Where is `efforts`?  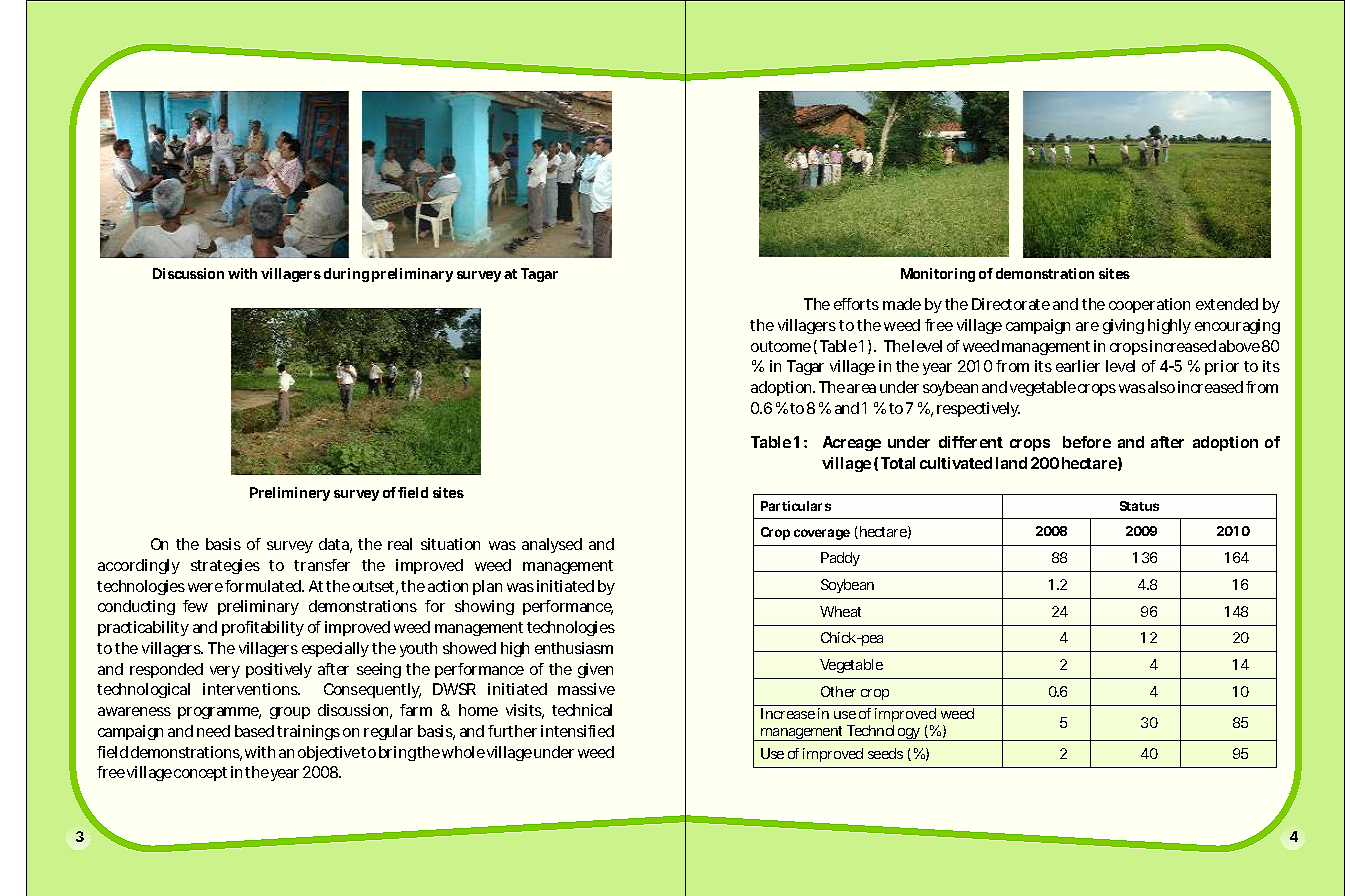 efforts is located at coordinates (856, 304).
